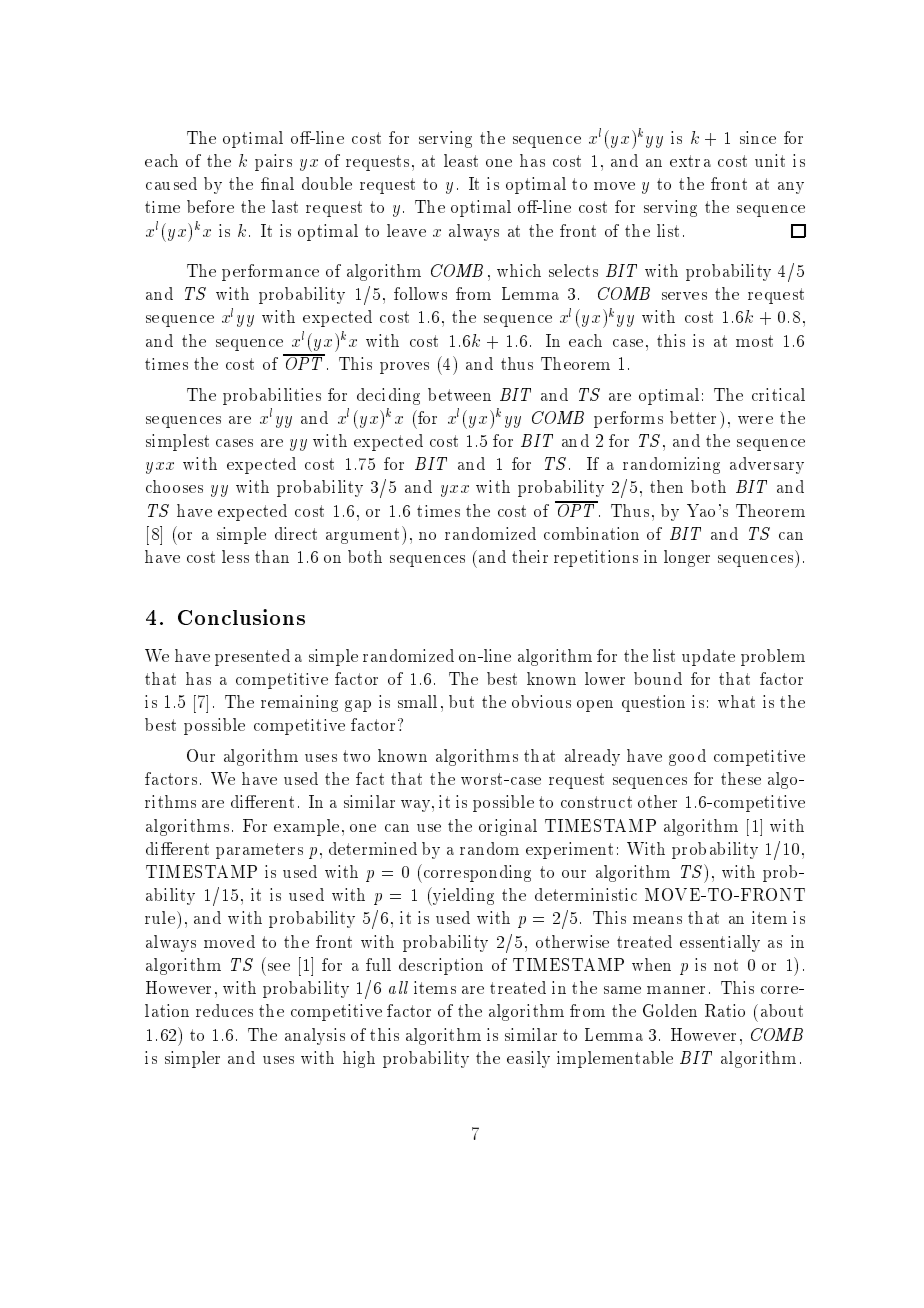 This screenshot has width=924, height=1308. What do you see at coordinates (315, 1036) in the screenshot?
I see `analysis` at bounding box center [315, 1036].
